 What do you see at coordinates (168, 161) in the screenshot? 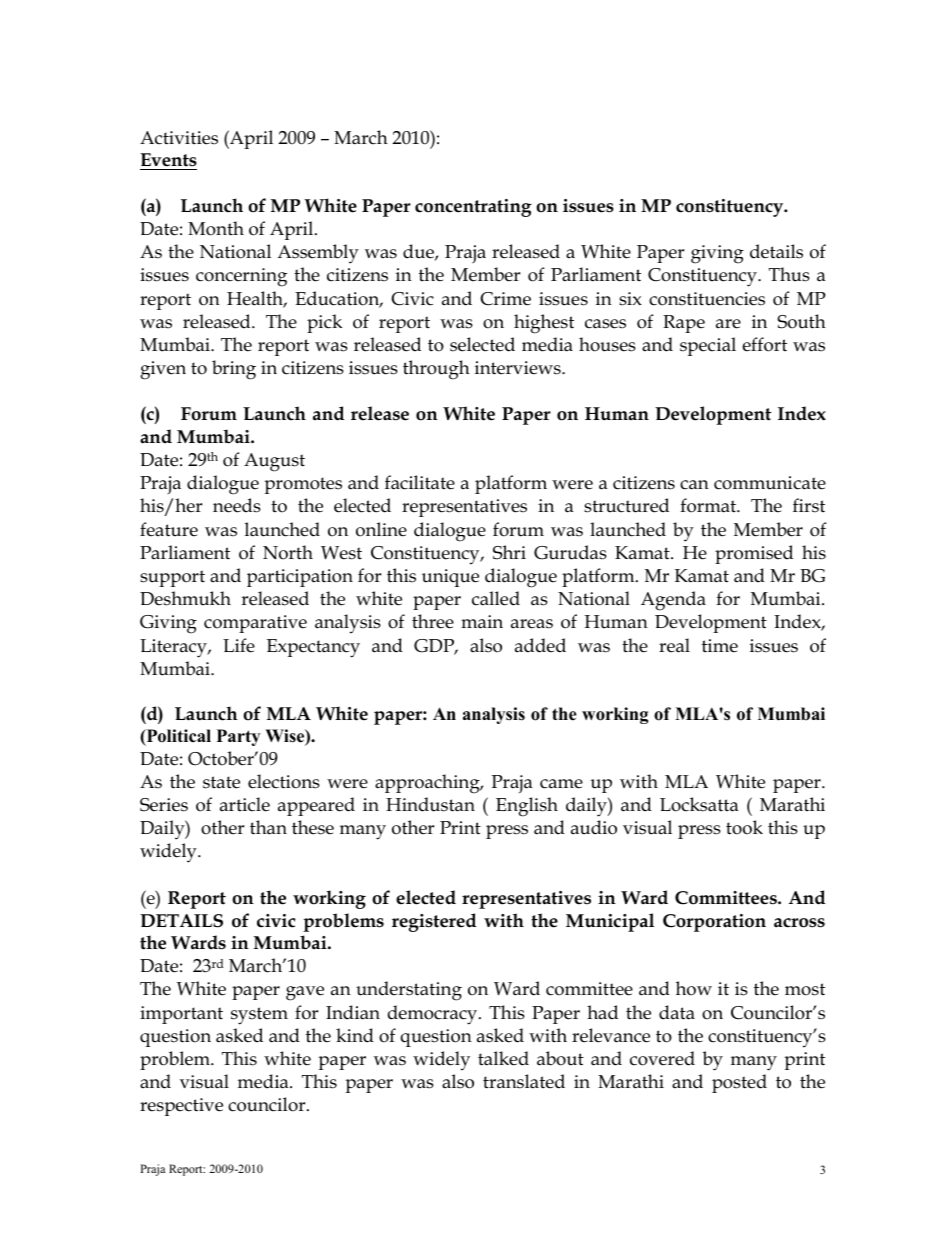
I see `Events` at bounding box center [168, 161].
